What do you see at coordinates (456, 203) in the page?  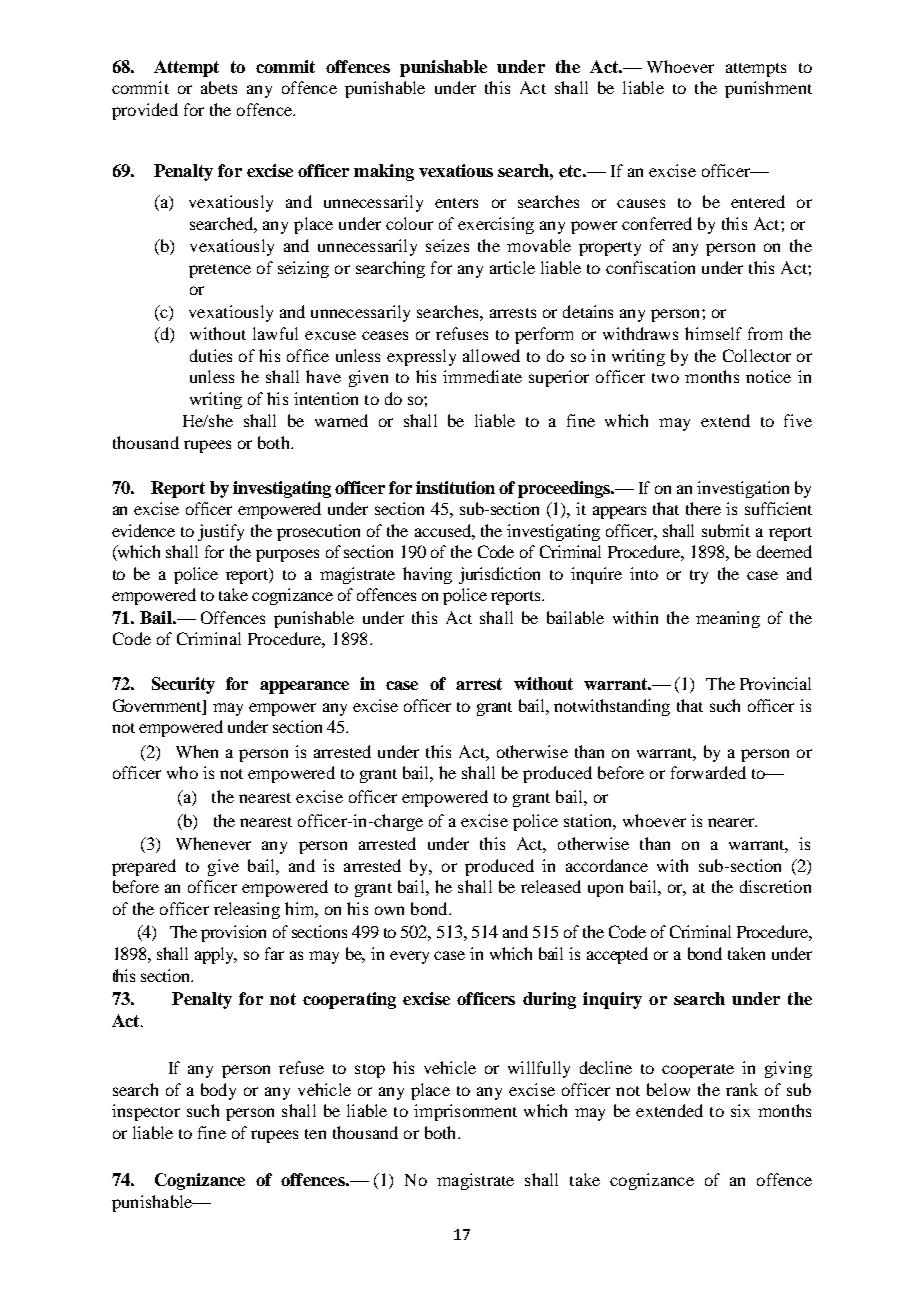 I see `enters` at bounding box center [456, 203].
